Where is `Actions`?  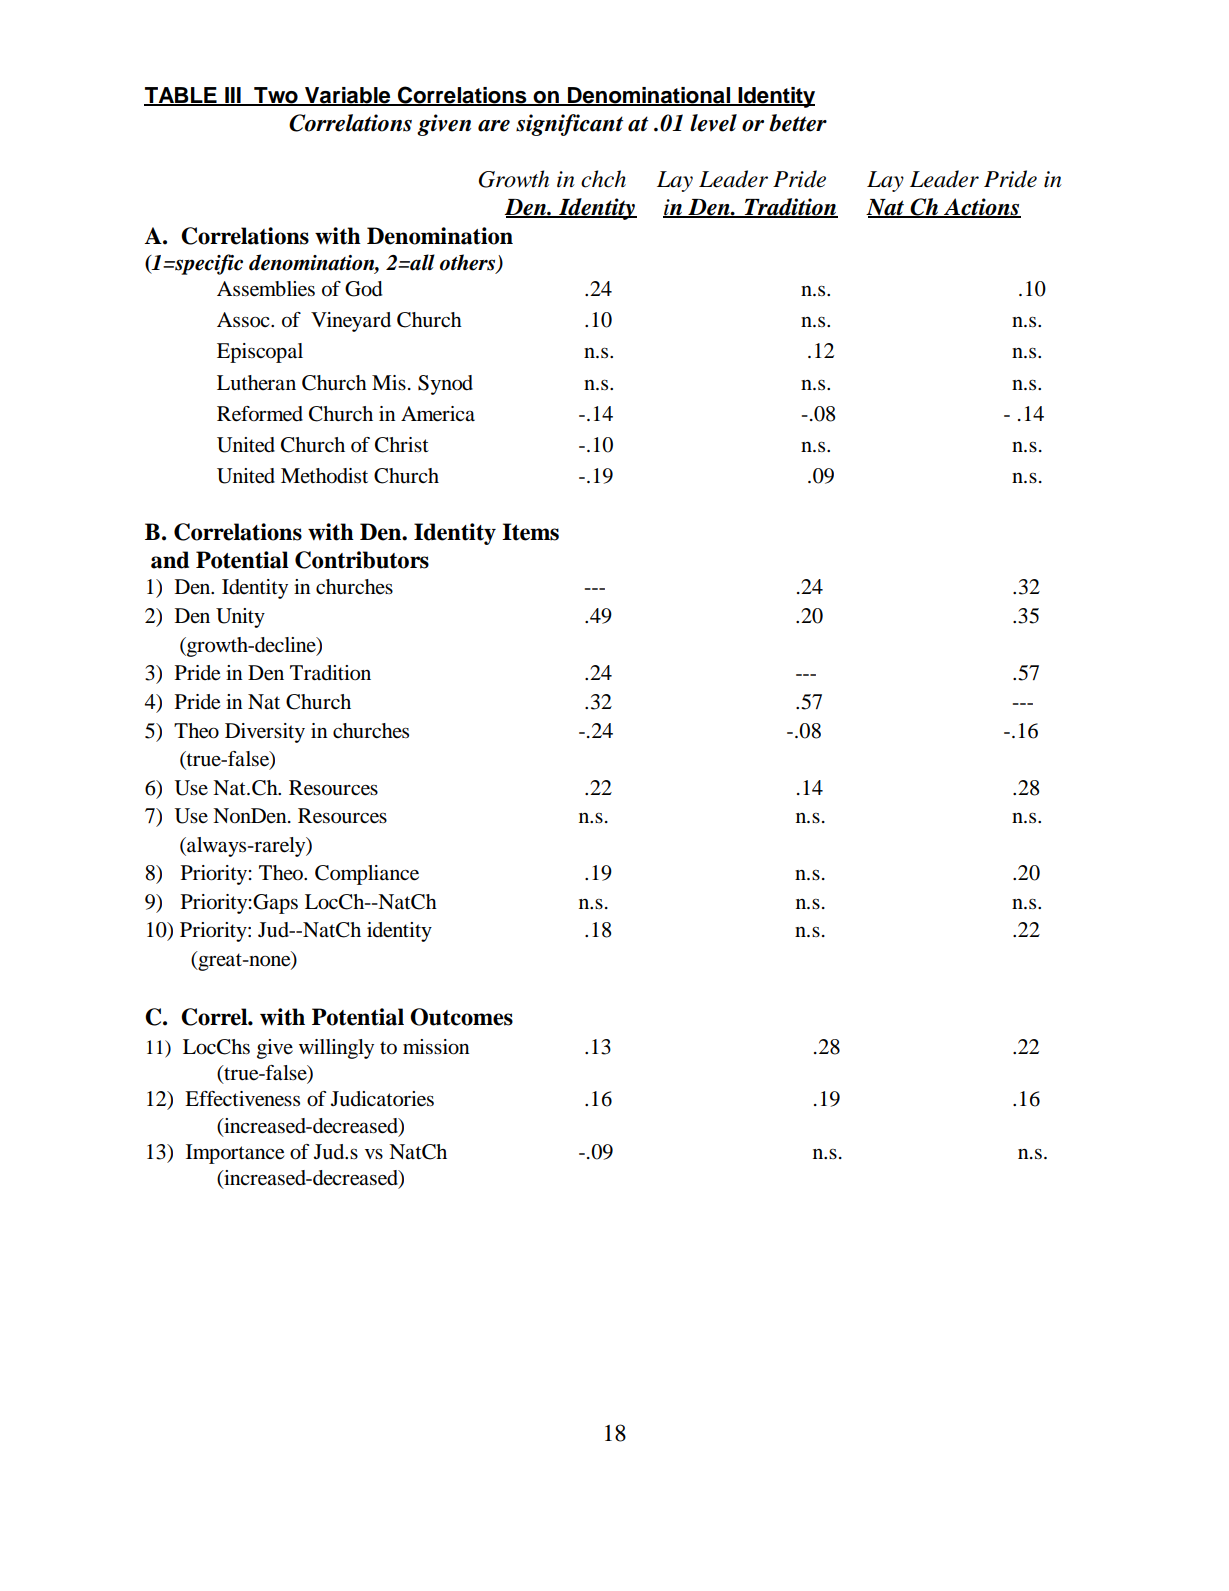 Actions is located at coordinates (981, 208).
